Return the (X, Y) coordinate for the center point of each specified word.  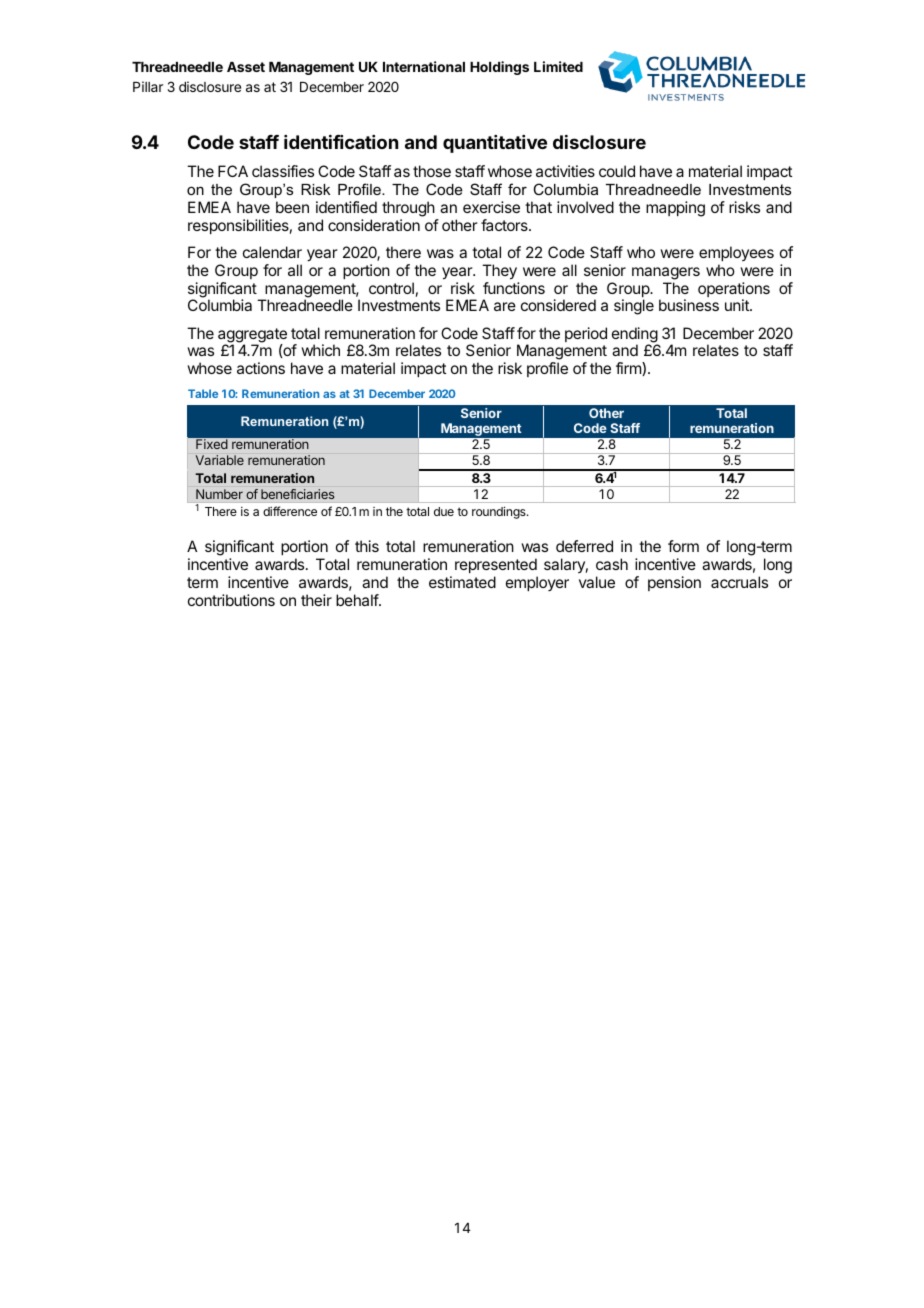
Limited (558, 66)
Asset (246, 67)
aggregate (252, 336)
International (424, 66)
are (505, 306)
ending (635, 336)
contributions (231, 600)
